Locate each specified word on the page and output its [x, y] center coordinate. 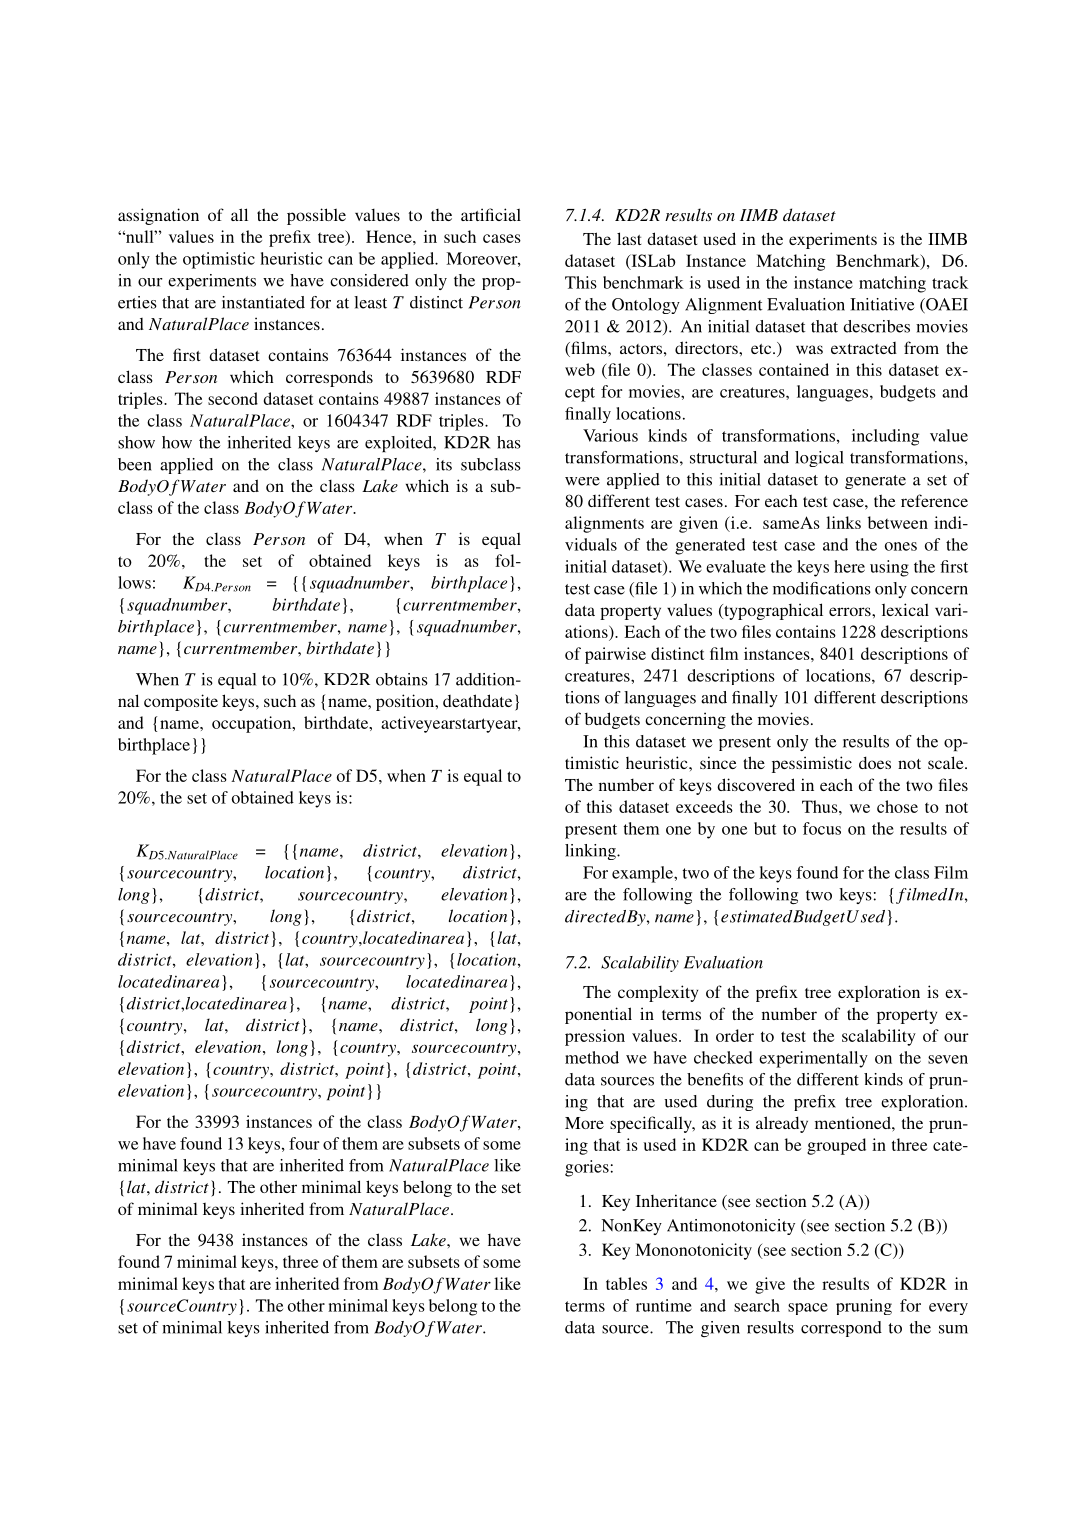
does [875, 762]
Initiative [882, 304]
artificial [491, 214]
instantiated [263, 302]
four [304, 1143]
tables [626, 1283]
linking [591, 852]
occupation [253, 724]
